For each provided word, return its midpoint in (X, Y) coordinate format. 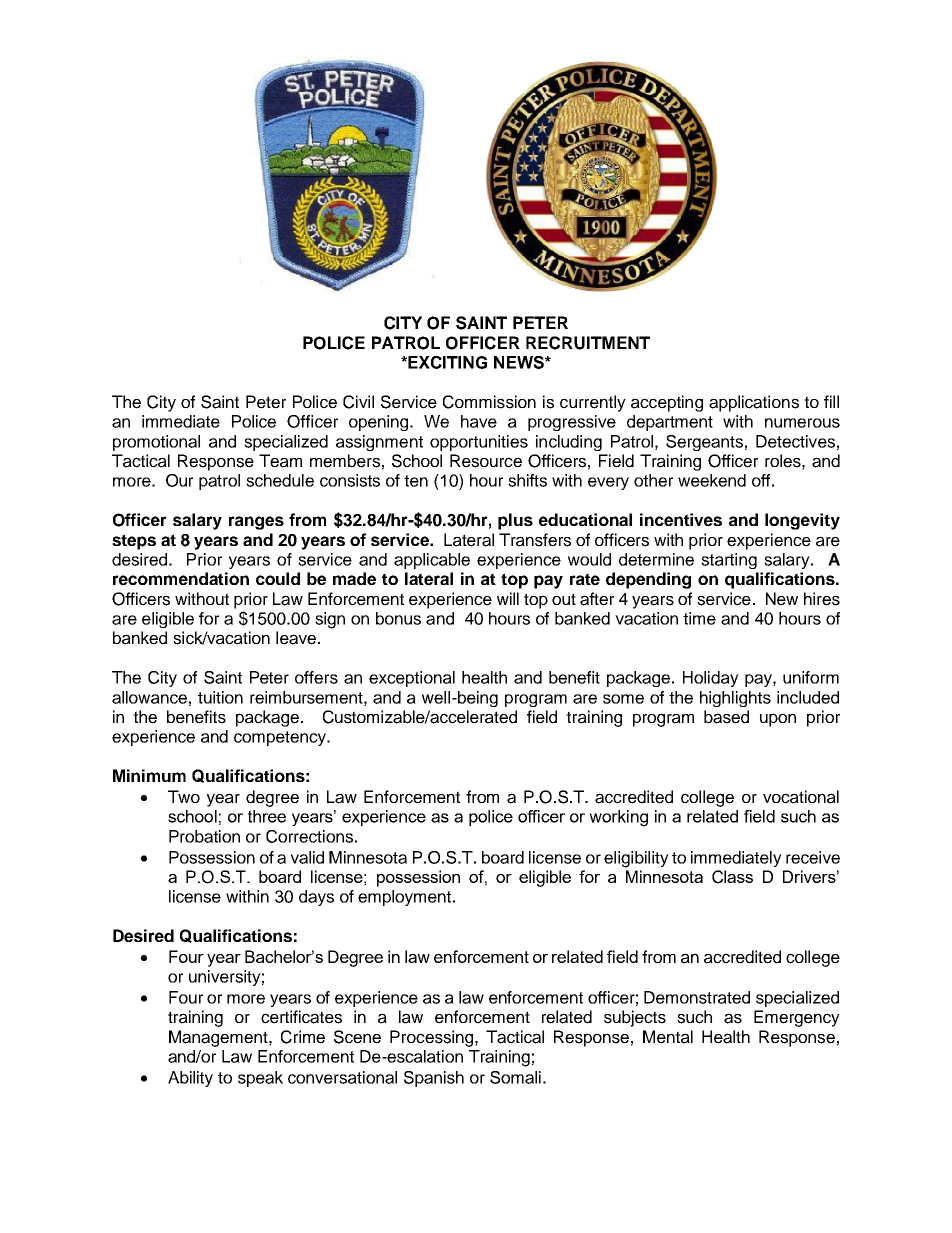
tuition (220, 697)
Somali (515, 1077)
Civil (358, 402)
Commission (489, 402)
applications (754, 403)
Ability (190, 1079)
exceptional (412, 679)
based (726, 717)
